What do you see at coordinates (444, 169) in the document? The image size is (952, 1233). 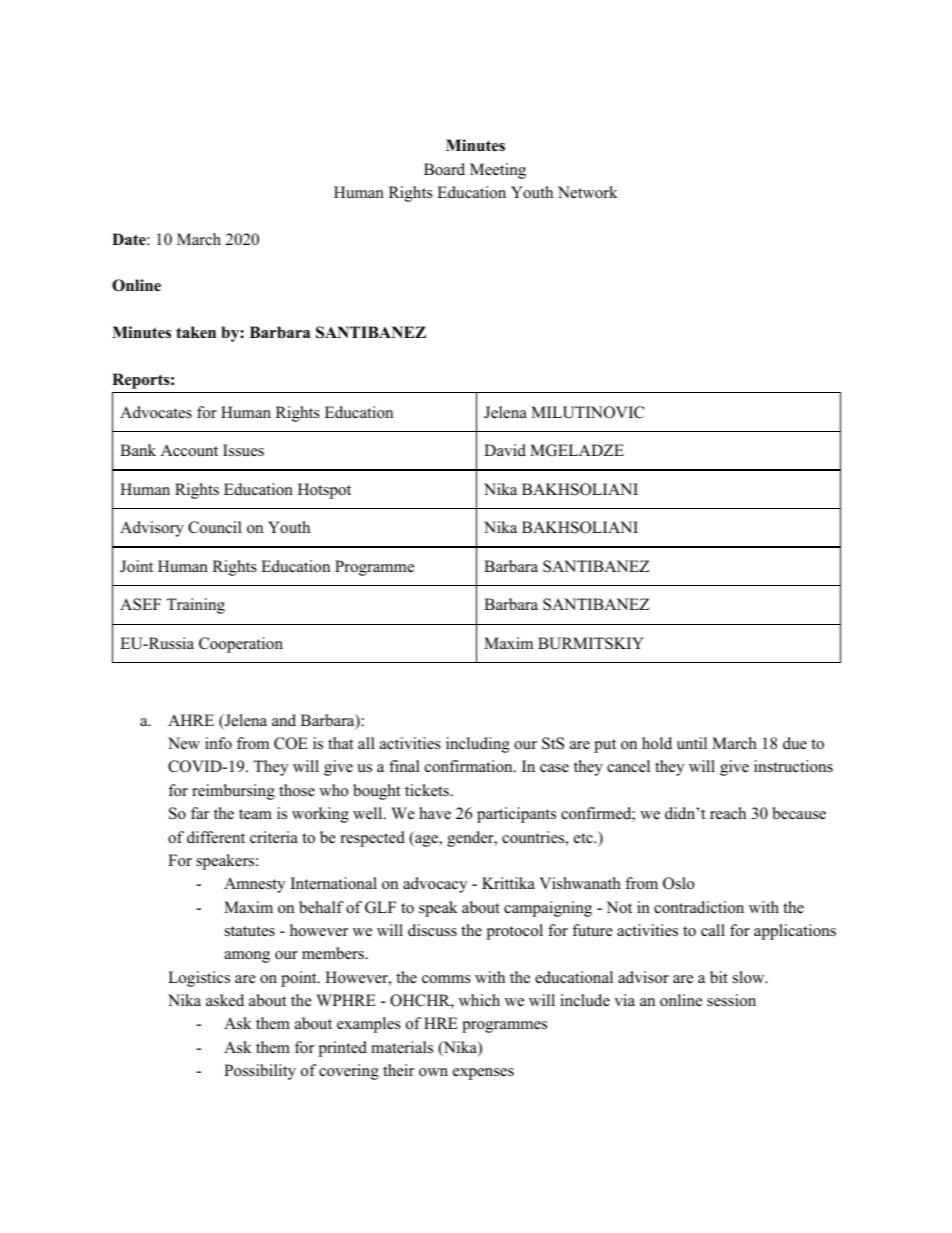 I see `Board` at bounding box center [444, 169].
